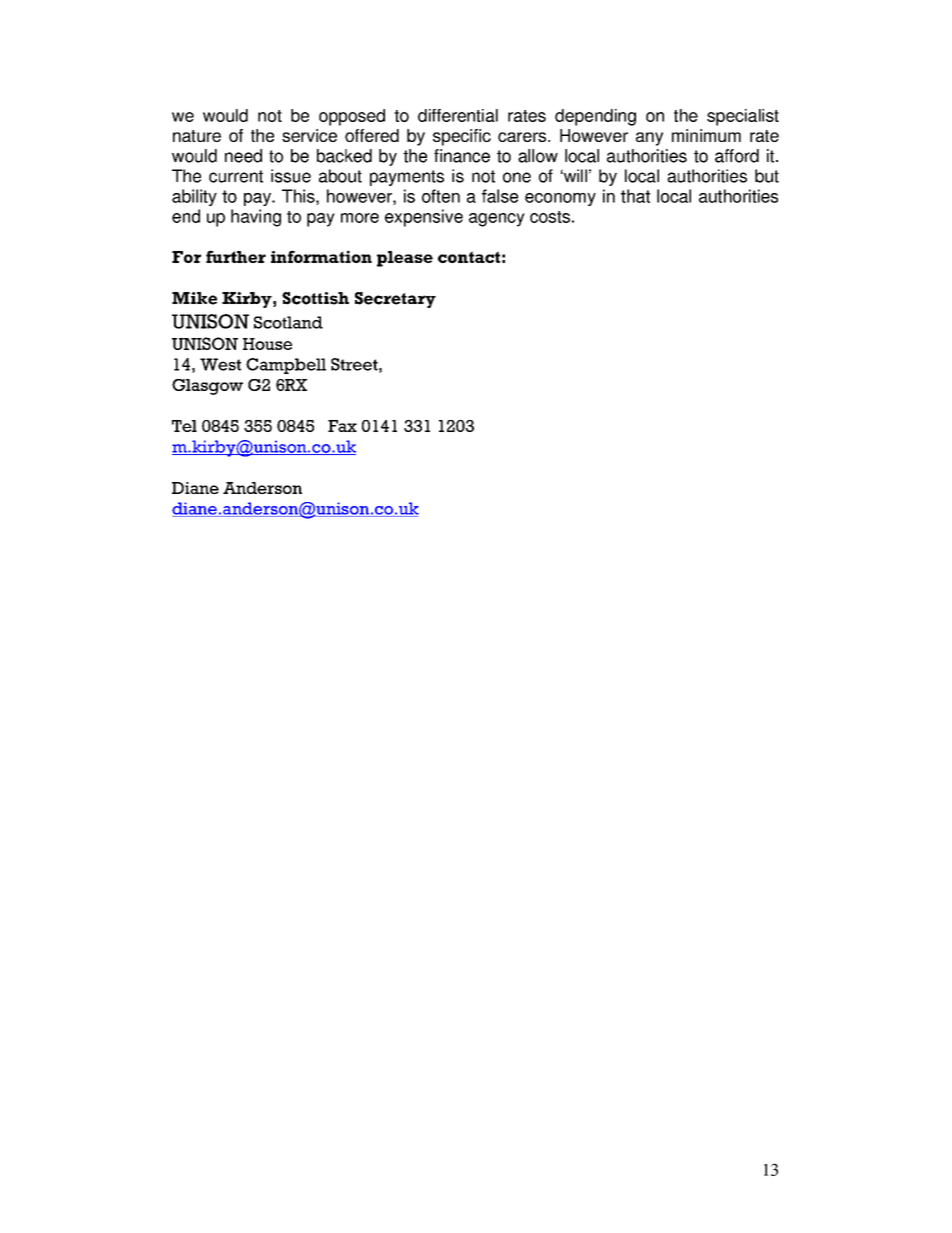 This screenshot has height=1233, width=952. What do you see at coordinates (458, 115) in the screenshot?
I see `differential` at bounding box center [458, 115].
